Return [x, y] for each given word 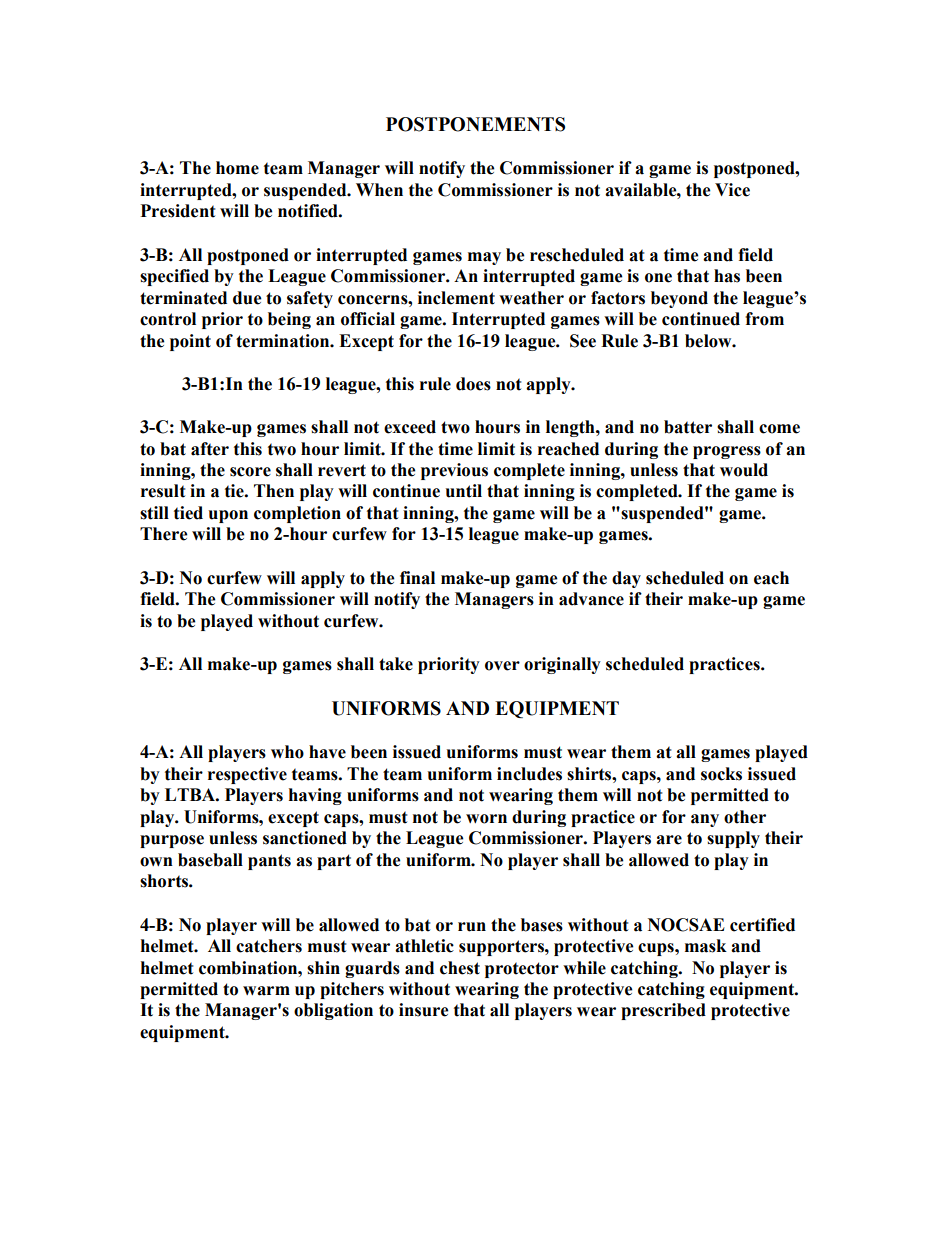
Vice [732, 190]
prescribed [663, 1011]
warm [266, 991]
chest [460, 968]
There [163, 534]
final [417, 578]
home [237, 168]
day [626, 579]
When [379, 190]
